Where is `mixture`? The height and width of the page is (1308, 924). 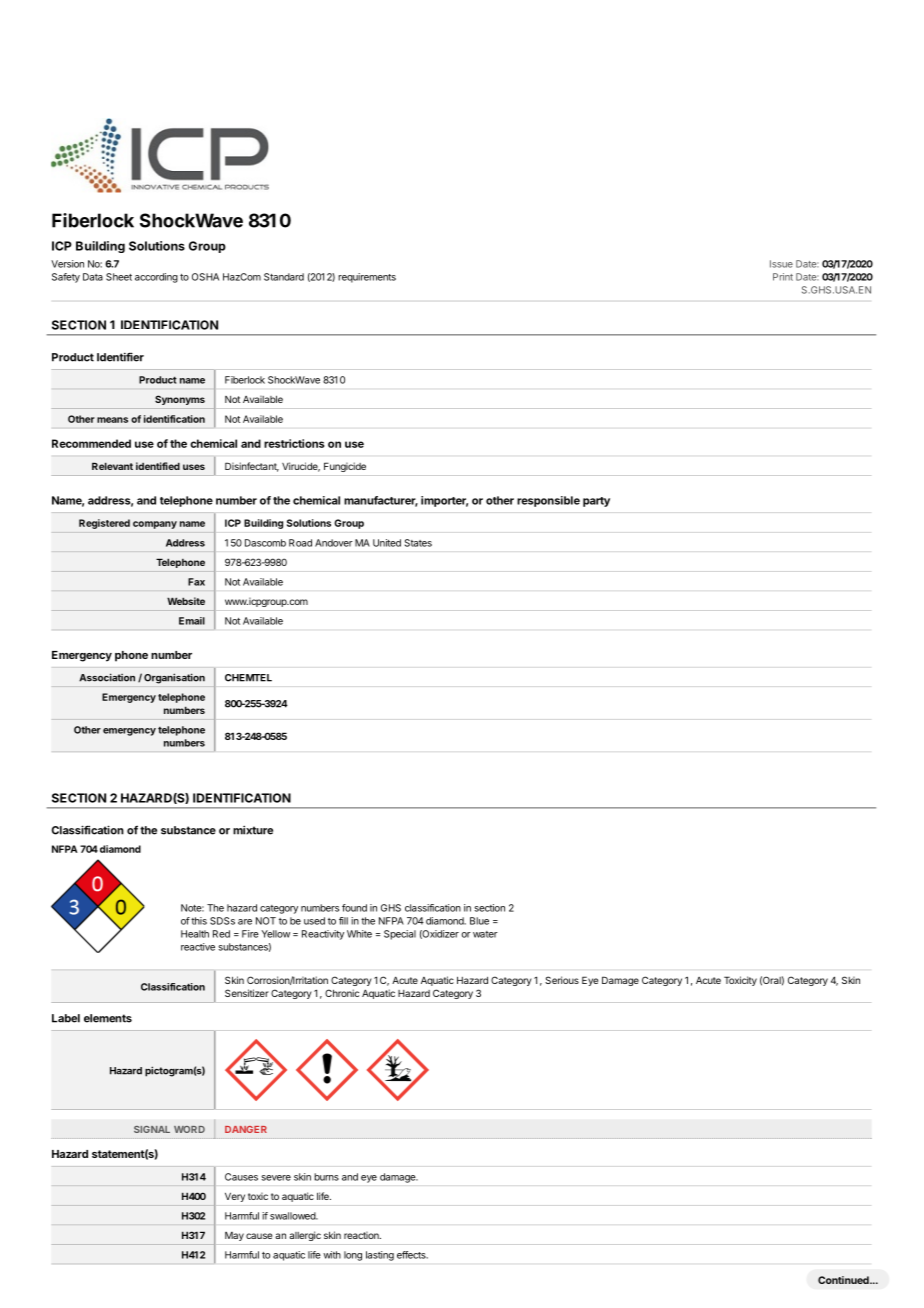 mixture is located at coordinates (253, 830).
